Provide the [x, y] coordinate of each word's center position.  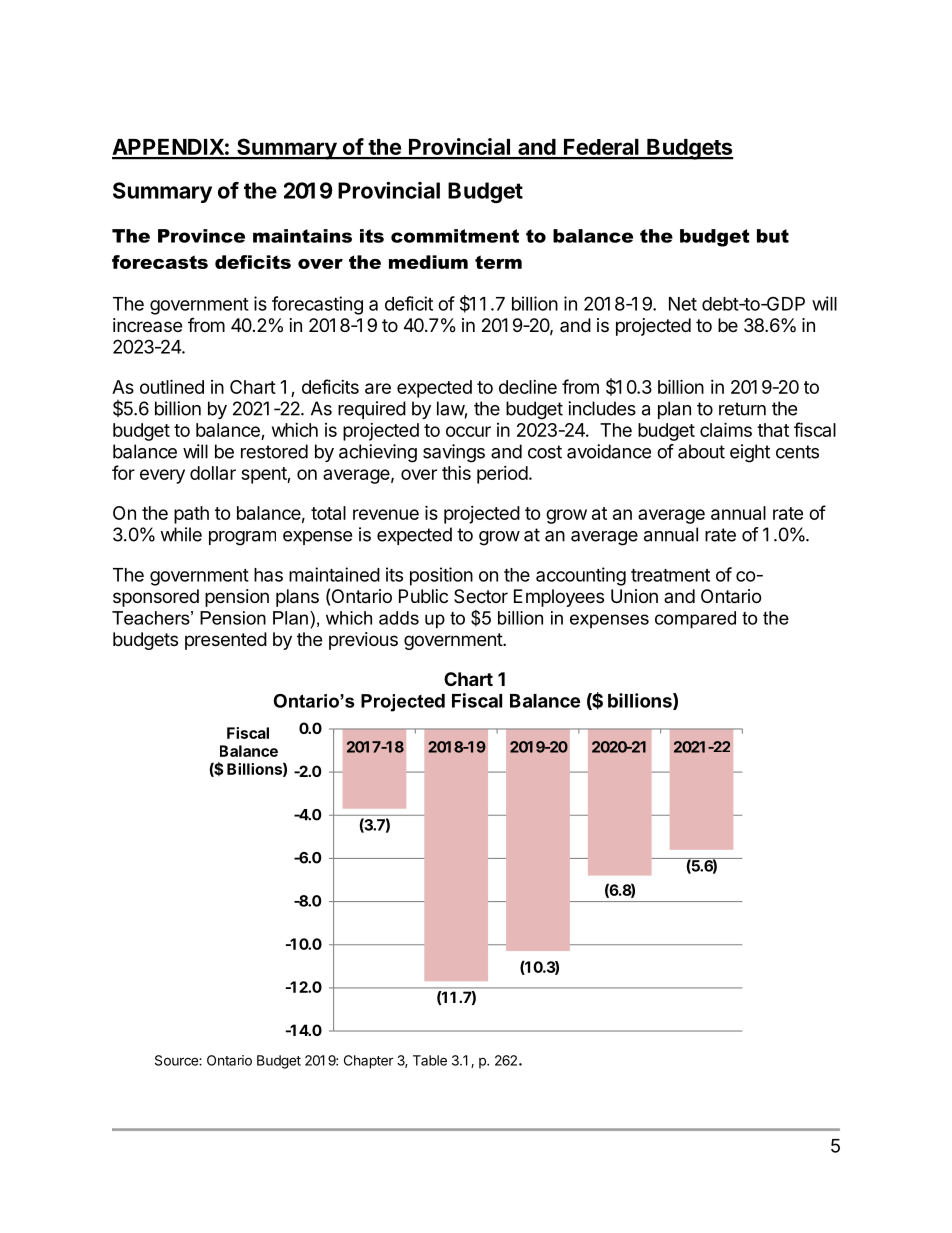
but [773, 236]
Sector [481, 596]
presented [226, 641]
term [498, 262]
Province [201, 236]
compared [695, 620]
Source [177, 1060]
